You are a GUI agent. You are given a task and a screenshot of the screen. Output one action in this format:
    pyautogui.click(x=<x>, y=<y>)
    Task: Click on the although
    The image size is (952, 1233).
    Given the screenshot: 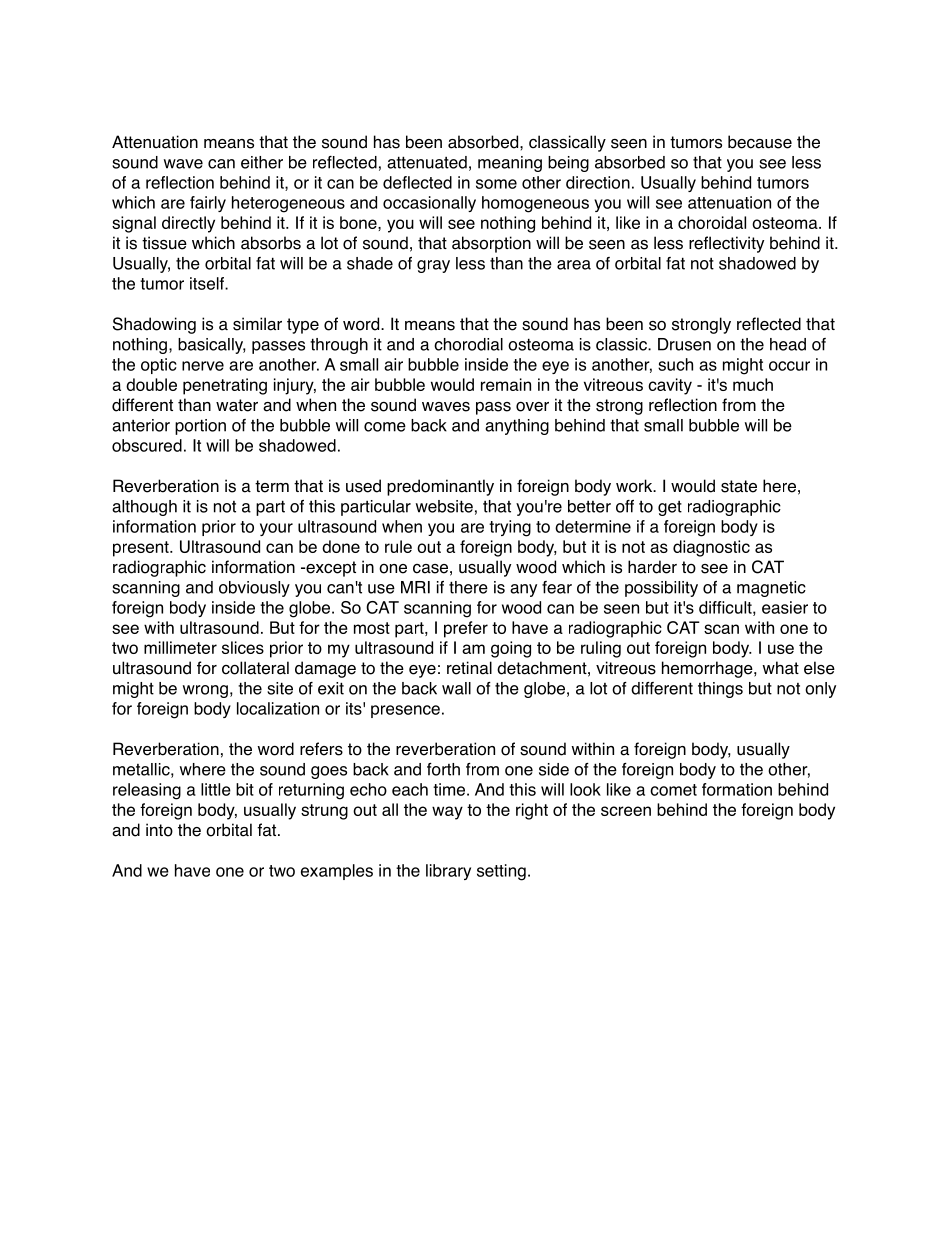 What is the action you would take?
    pyautogui.click(x=144, y=508)
